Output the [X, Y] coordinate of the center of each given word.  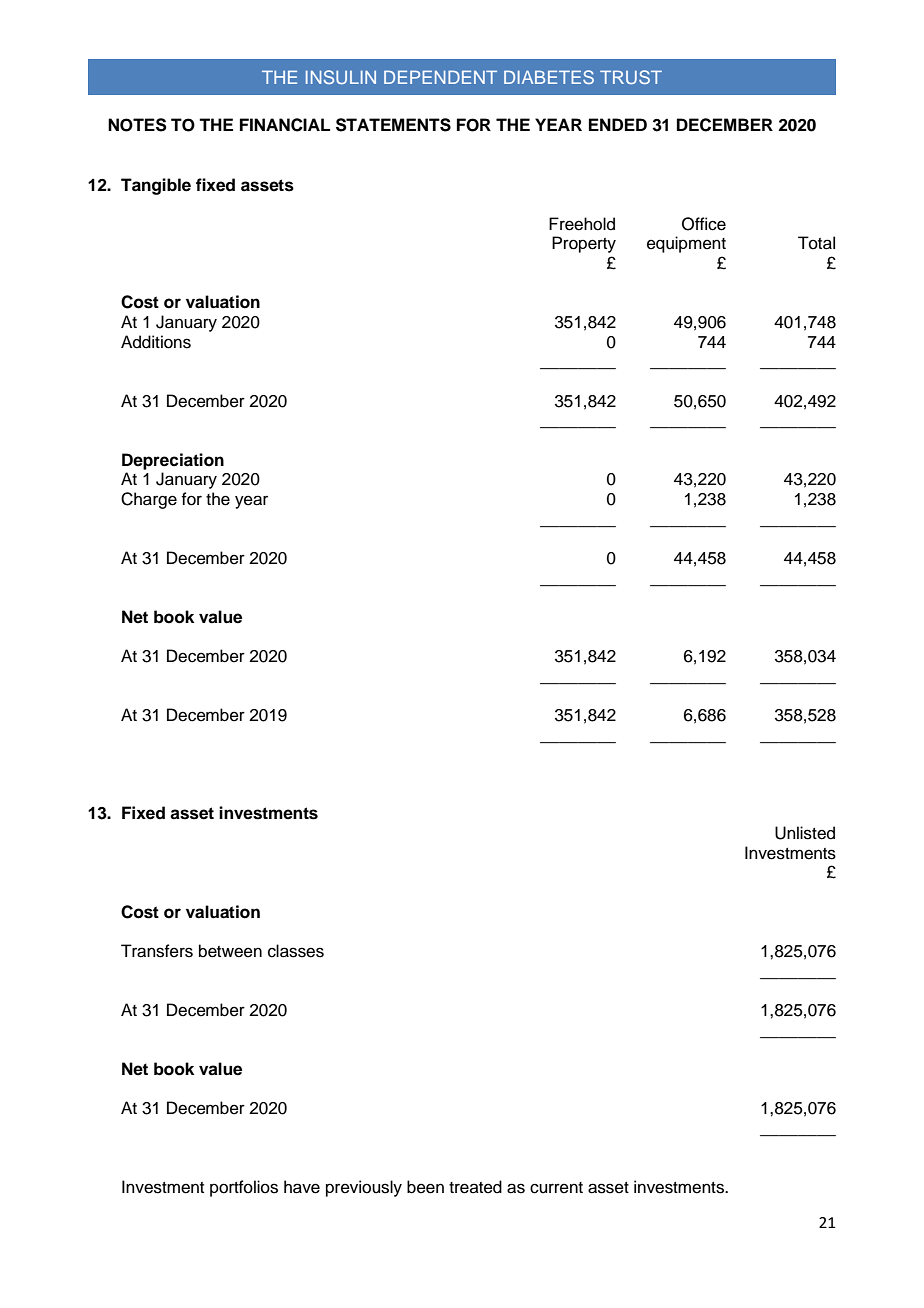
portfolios [244, 1188]
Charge [149, 500]
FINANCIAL [285, 125]
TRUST [631, 77]
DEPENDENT [440, 77]
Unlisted [805, 833]
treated [475, 1187]
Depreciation [173, 461]
